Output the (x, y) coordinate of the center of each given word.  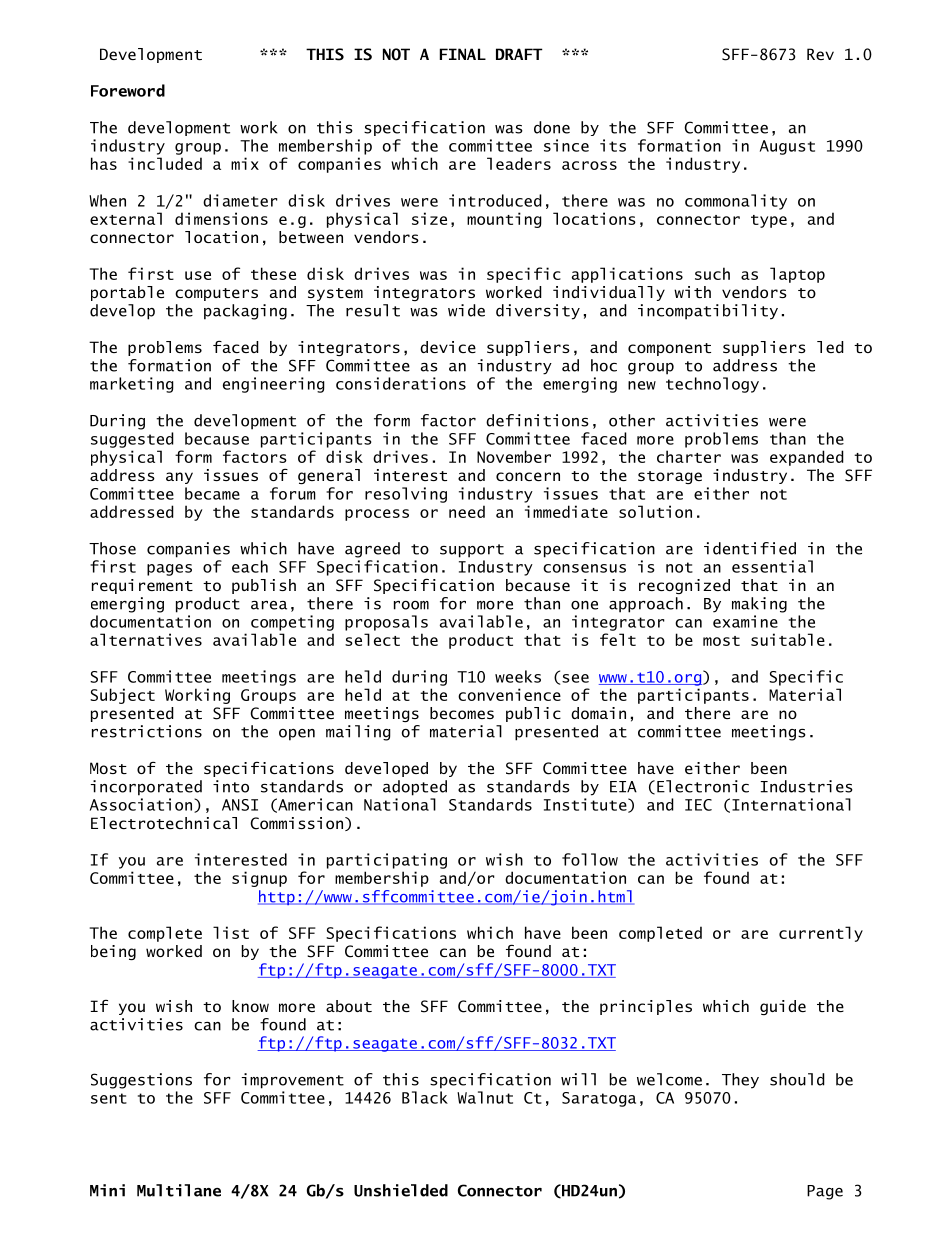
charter (689, 456)
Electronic (703, 786)
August (787, 147)
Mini (107, 1190)
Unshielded (401, 1190)
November (514, 456)
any (179, 478)
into (231, 786)
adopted (415, 788)
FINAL (463, 54)
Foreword (128, 90)
